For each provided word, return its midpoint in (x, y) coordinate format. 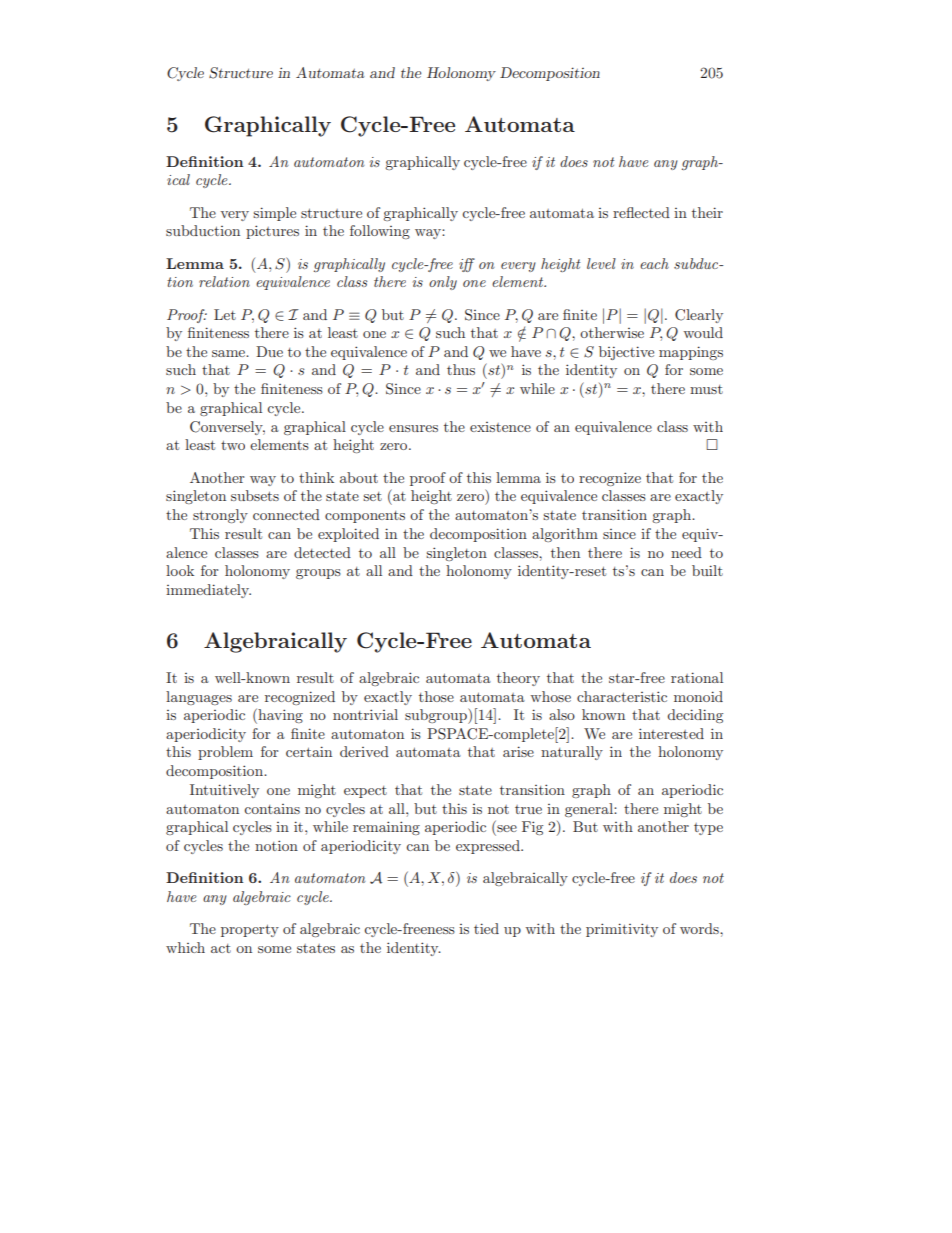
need (686, 552)
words (700, 928)
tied (486, 928)
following (380, 232)
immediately (208, 591)
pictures (272, 232)
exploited (348, 535)
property (250, 930)
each (654, 263)
